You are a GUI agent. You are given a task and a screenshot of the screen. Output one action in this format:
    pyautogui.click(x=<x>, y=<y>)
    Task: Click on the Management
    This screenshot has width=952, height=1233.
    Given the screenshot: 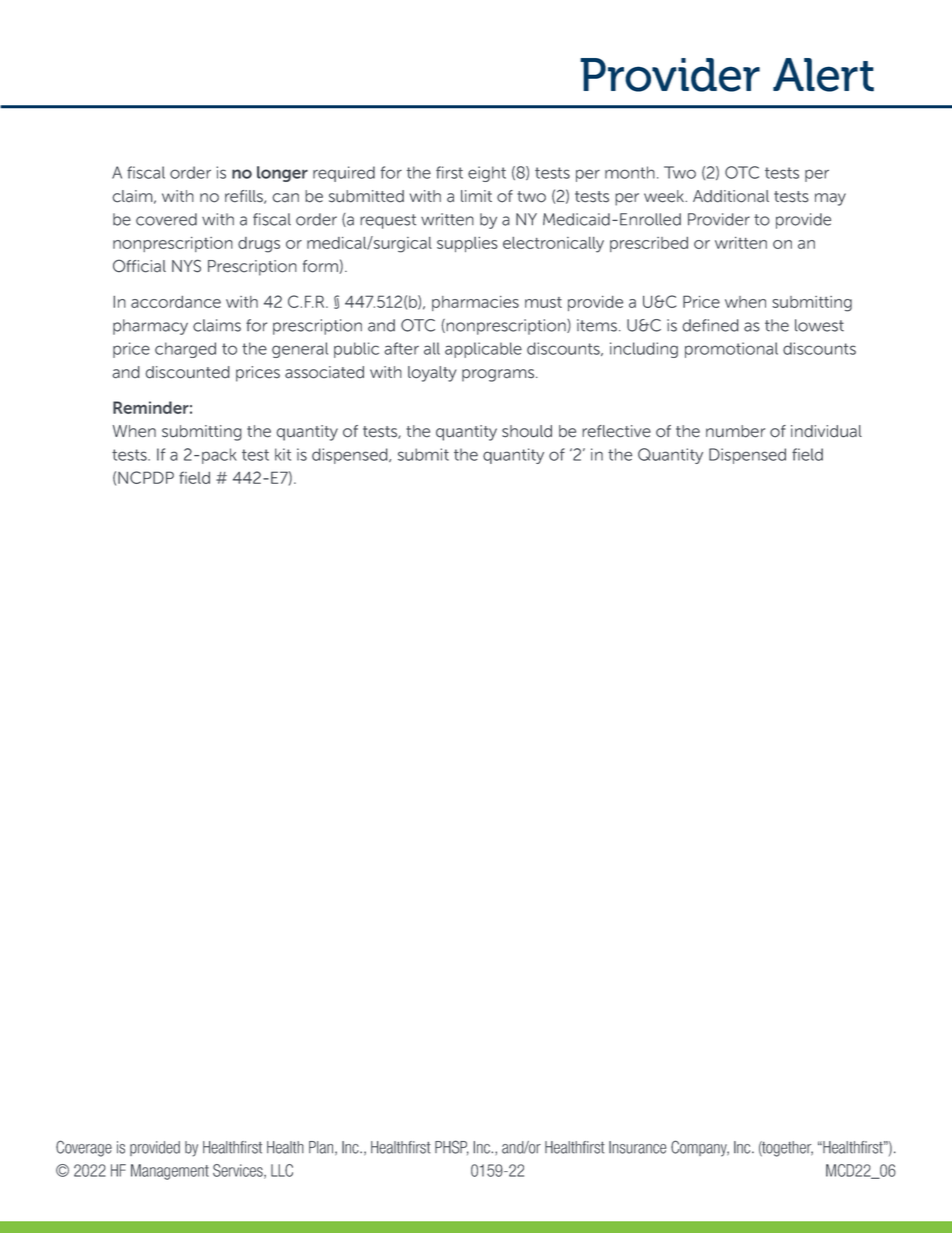 What is the action you would take?
    pyautogui.click(x=170, y=1172)
